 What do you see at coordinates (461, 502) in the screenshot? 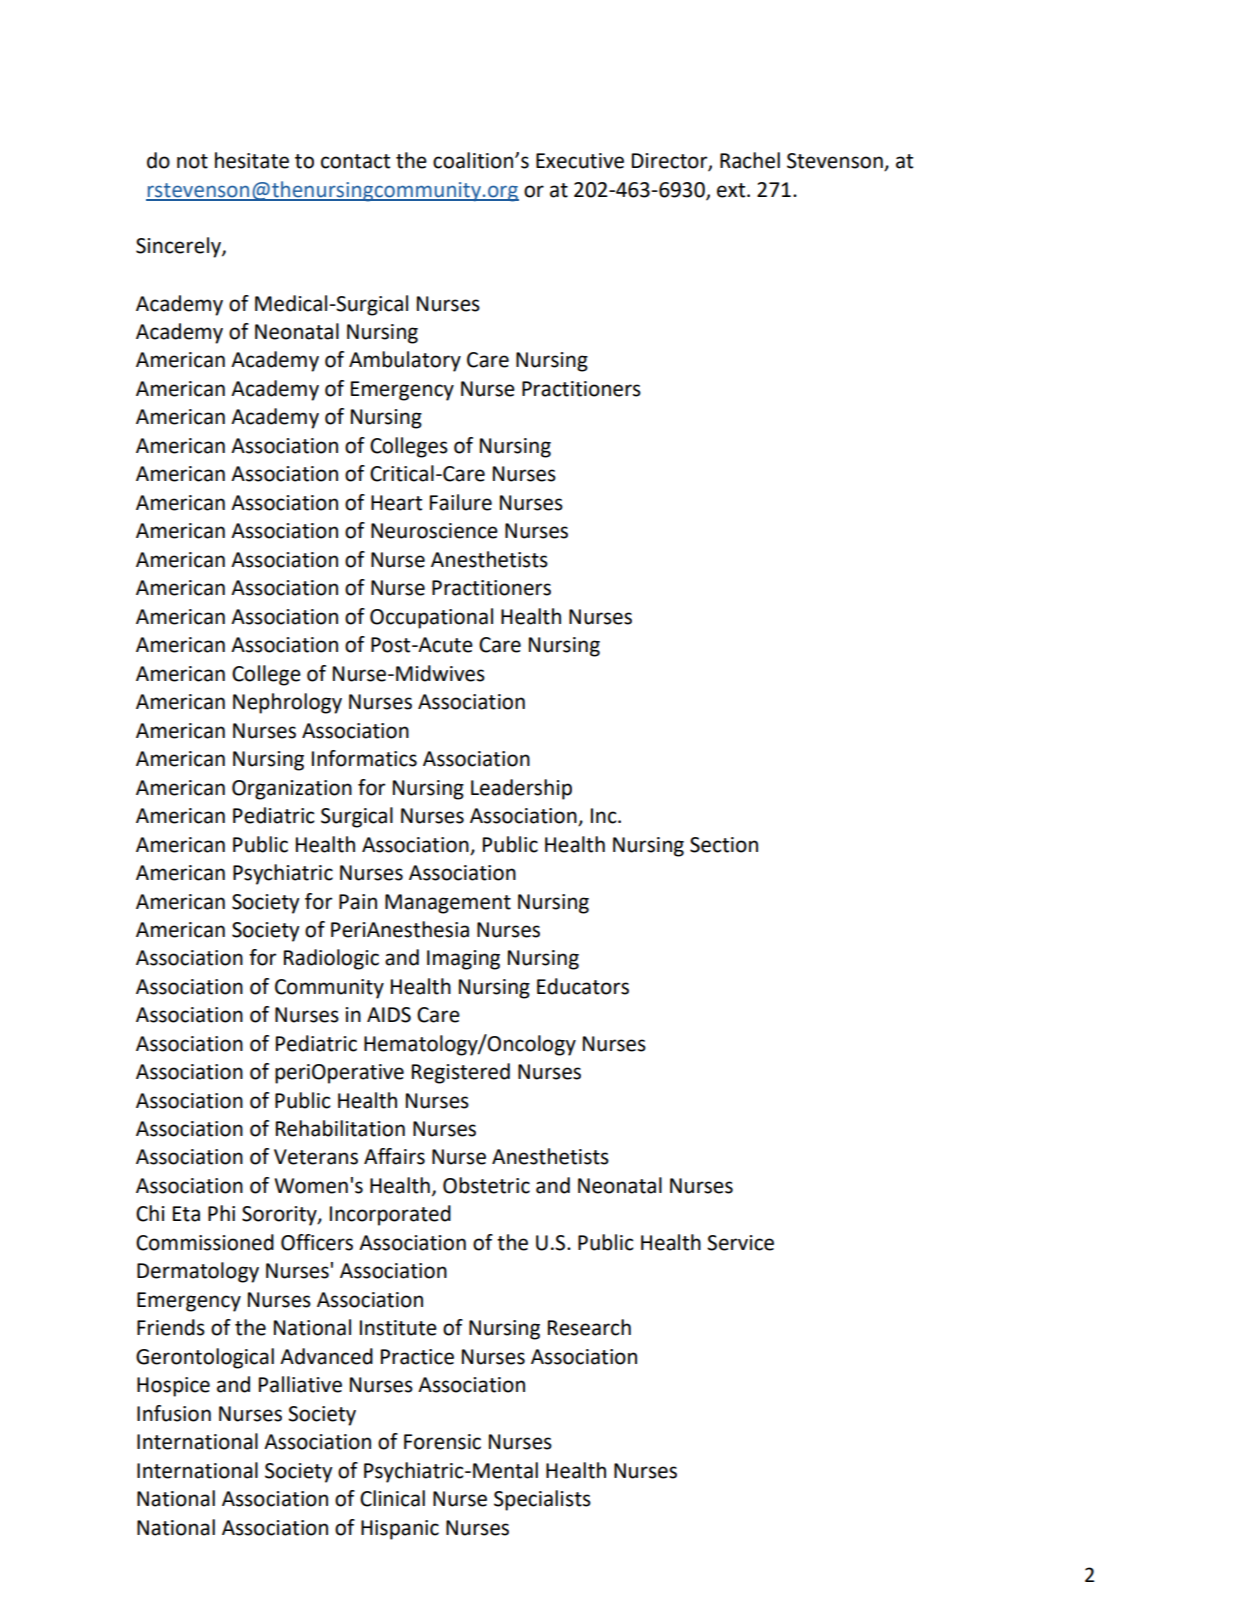
I see `Failure` at bounding box center [461, 502].
